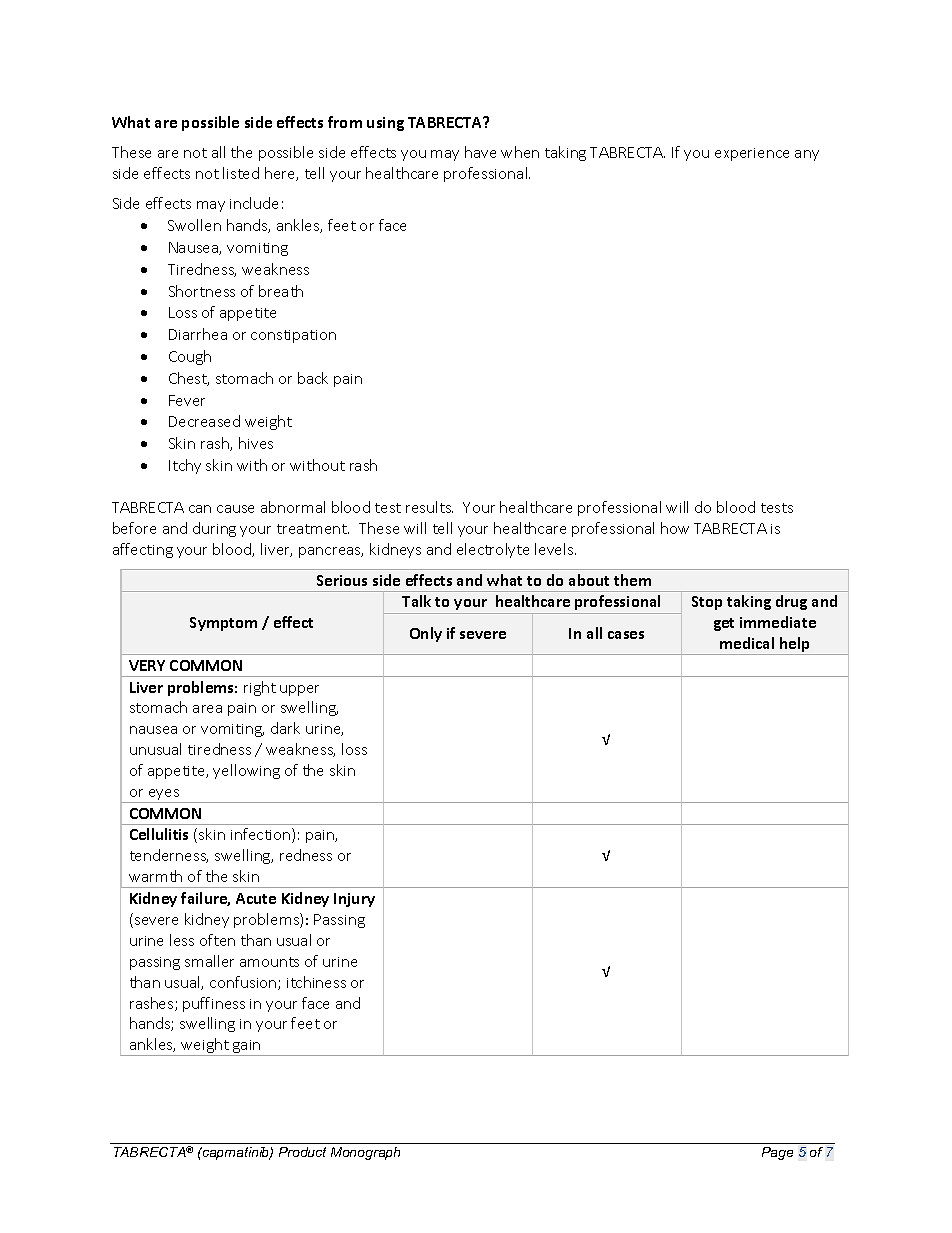  Describe the element at coordinates (752, 154) in the page. I see `experience` at that location.
